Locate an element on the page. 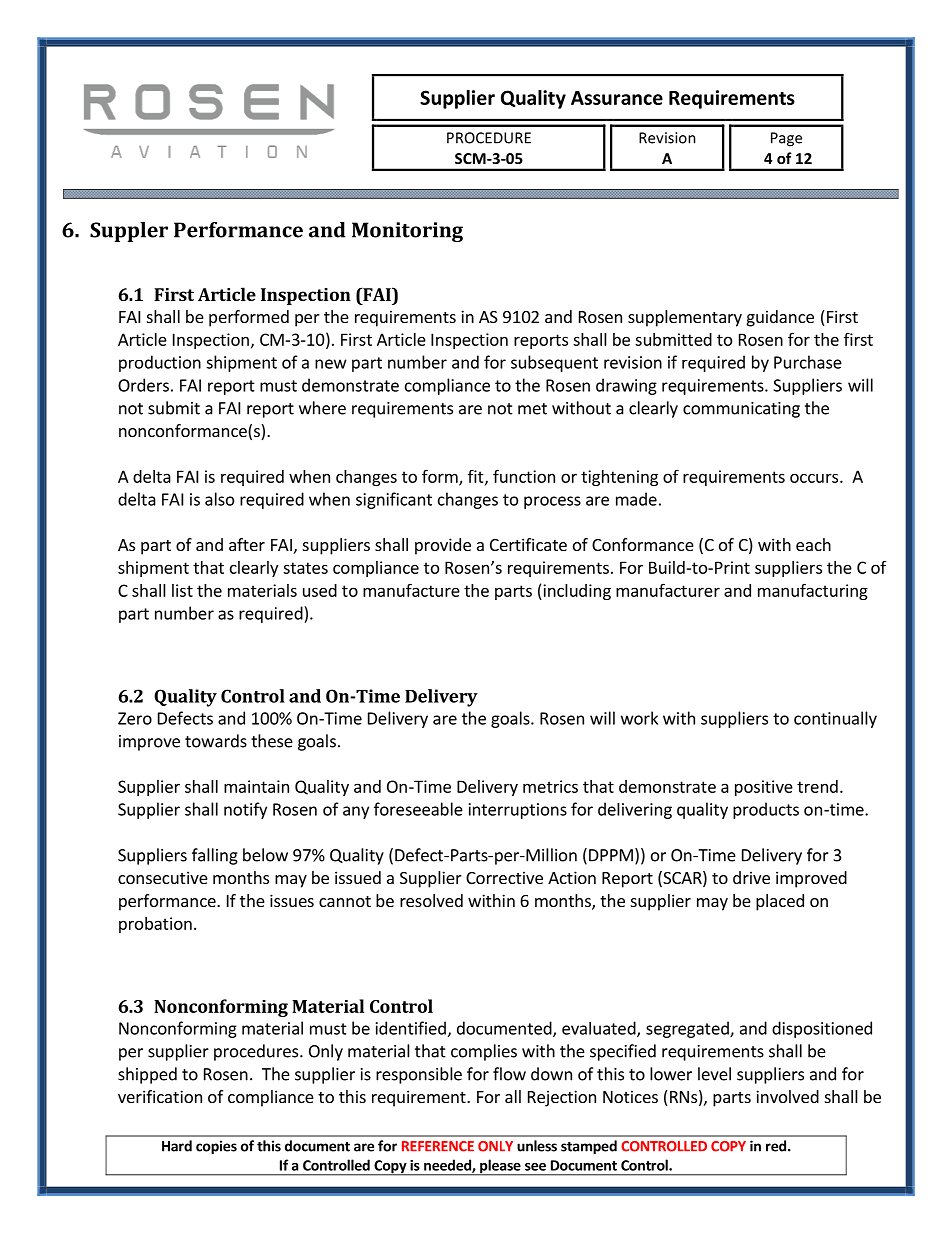 Image resolution: width=952 pixels, height=1233 pixels. interruptions is located at coordinates (518, 811).
